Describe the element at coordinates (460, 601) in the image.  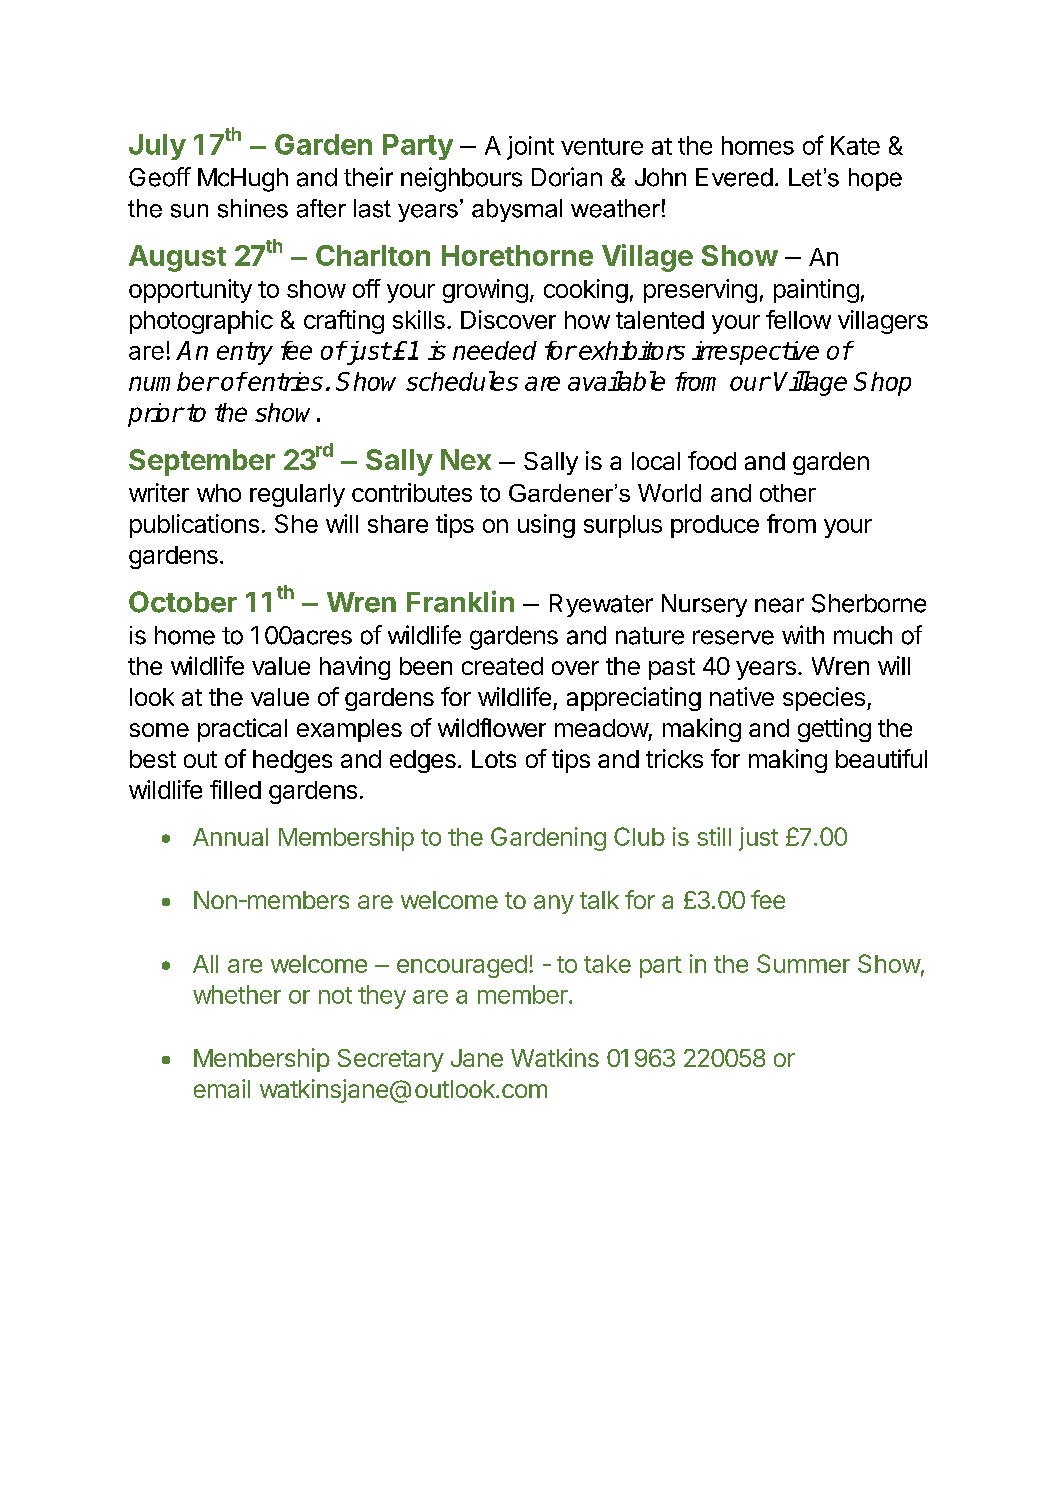
I see `Franklin` at that location.
